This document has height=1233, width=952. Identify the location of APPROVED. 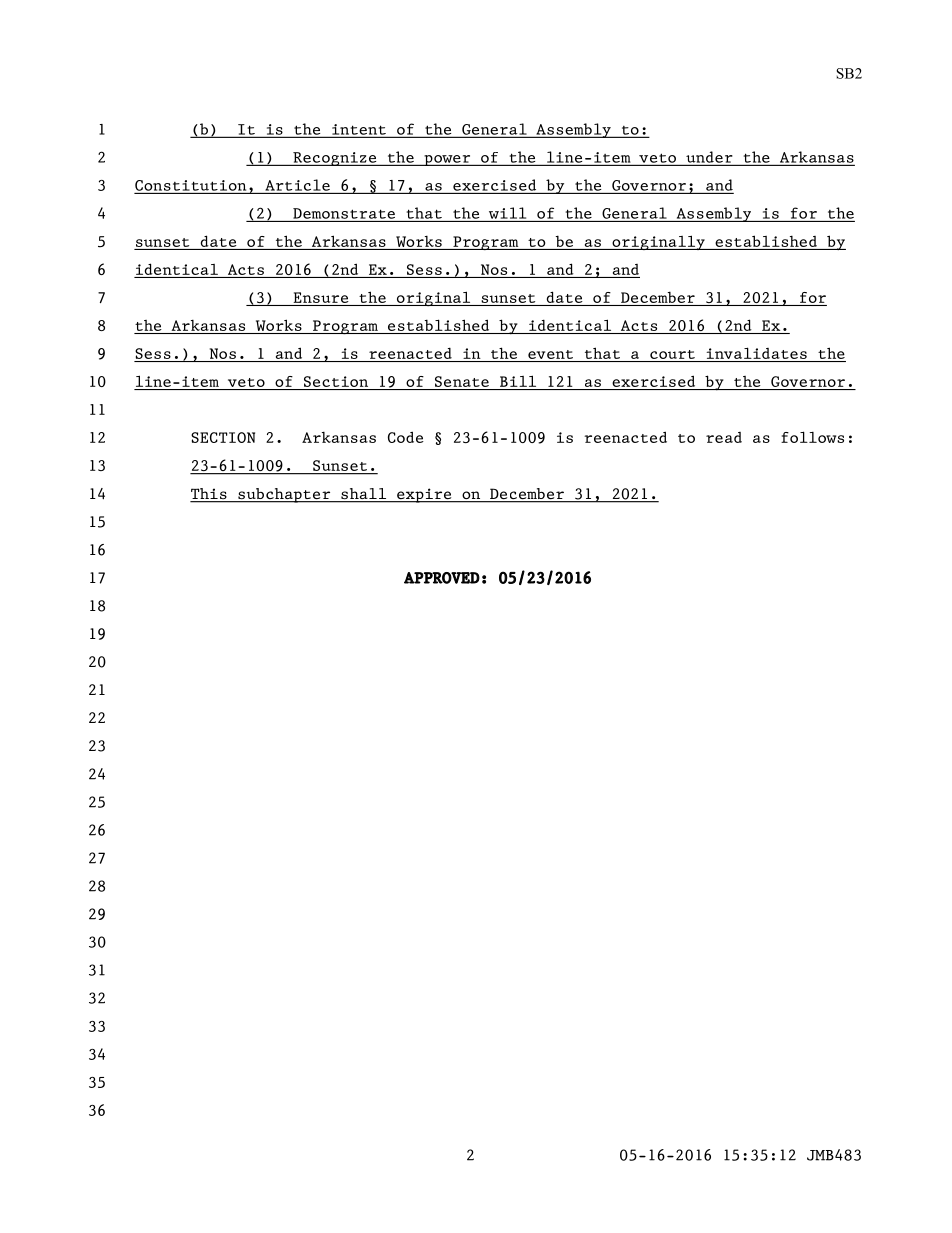
(442, 578).
